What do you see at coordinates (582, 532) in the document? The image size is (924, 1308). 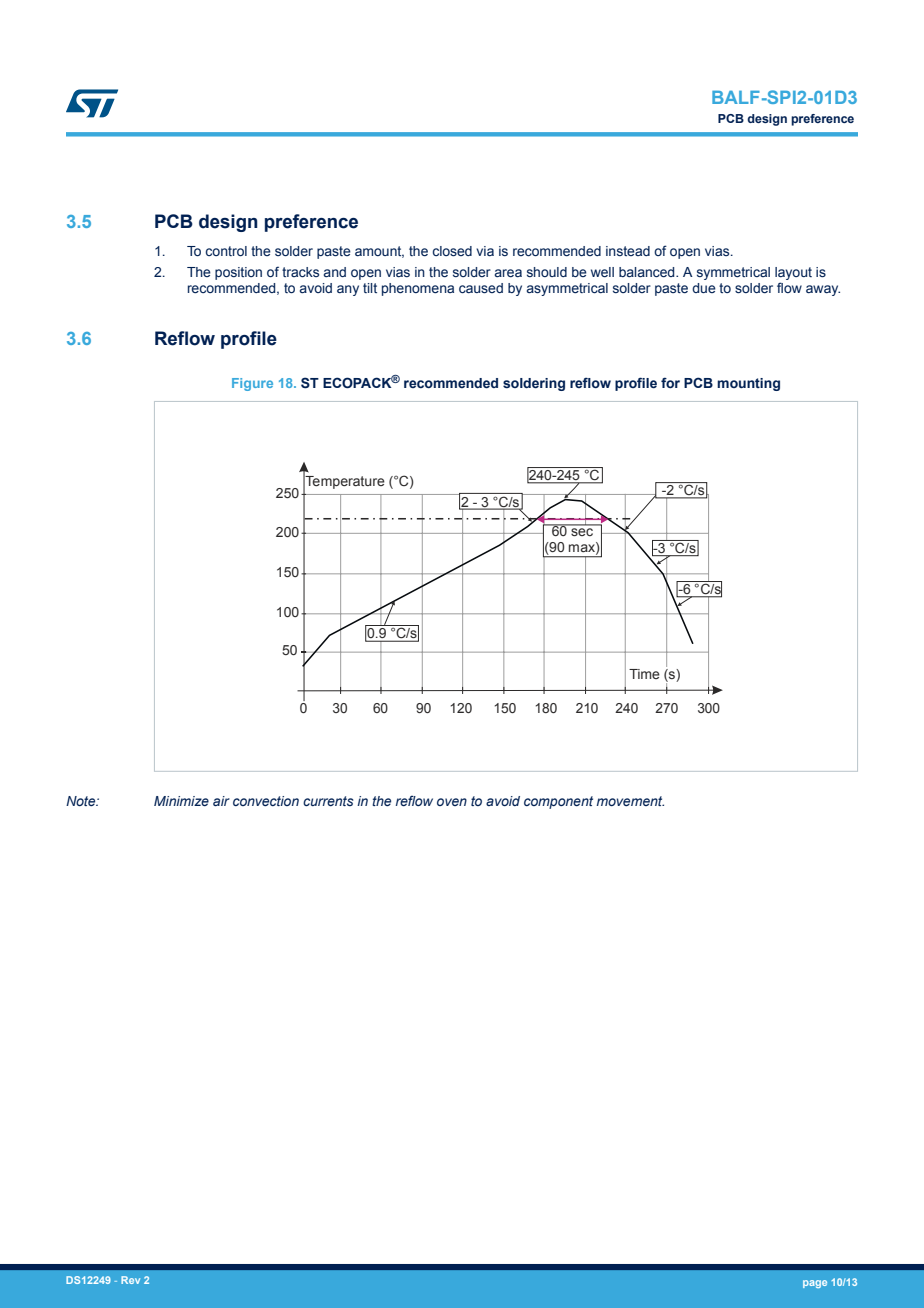 I see `sec` at bounding box center [582, 532].
